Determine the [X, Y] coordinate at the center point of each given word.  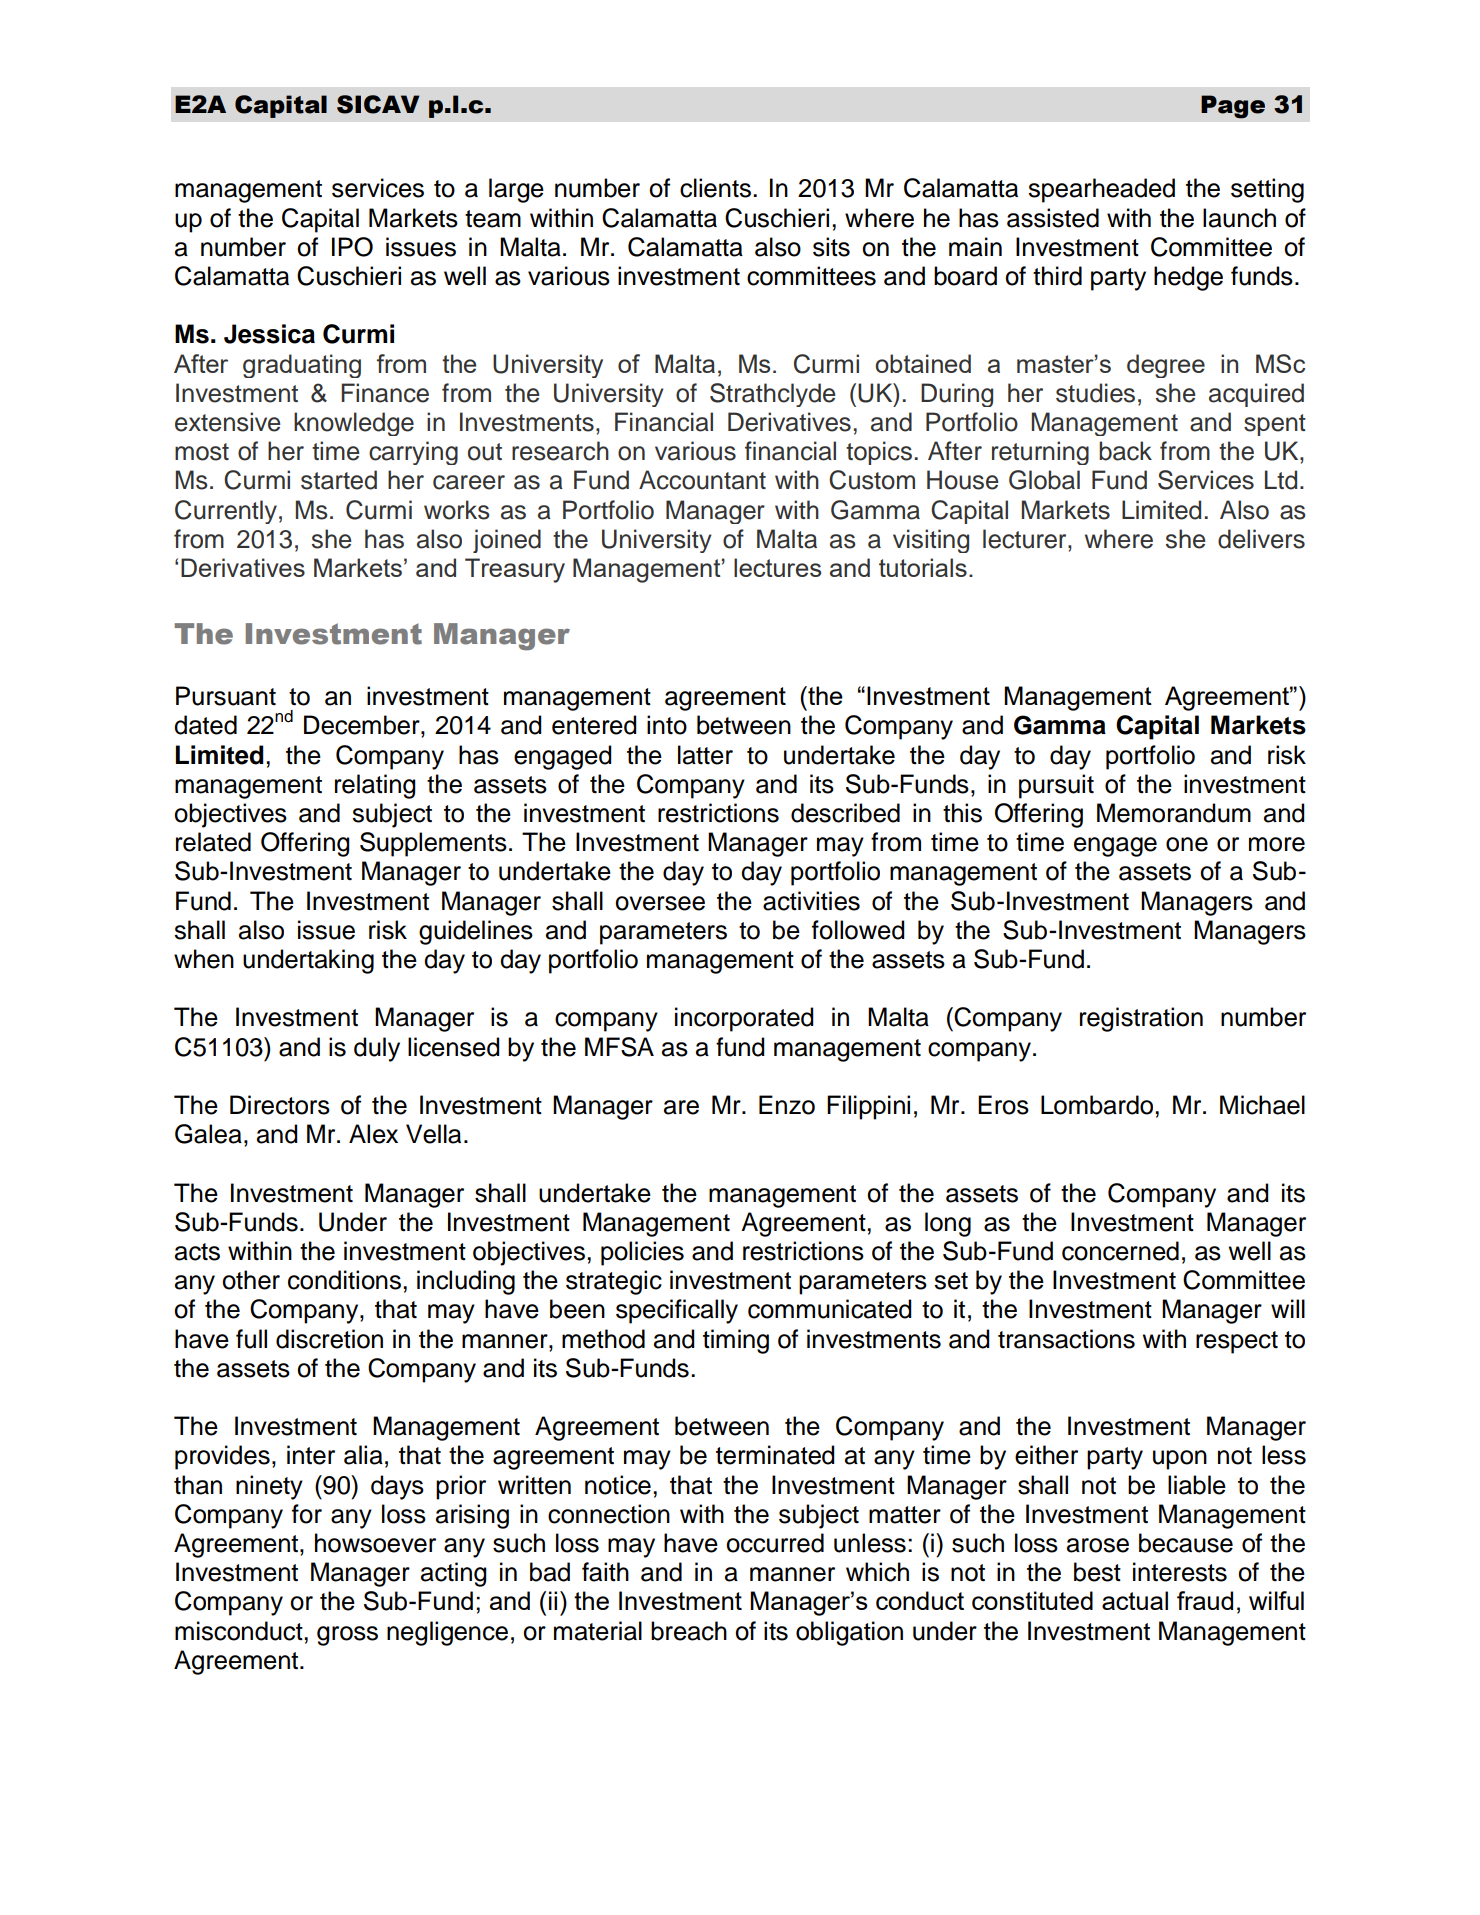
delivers [1261, 539]
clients [715, 188]
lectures [777, 567]
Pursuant [226, 696]
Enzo [787, 1105]
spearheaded [1101, 190]
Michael [1262, 1105]
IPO [352, 247]
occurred [775, 1543]
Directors [280, 1105]
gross [347, 1636]
